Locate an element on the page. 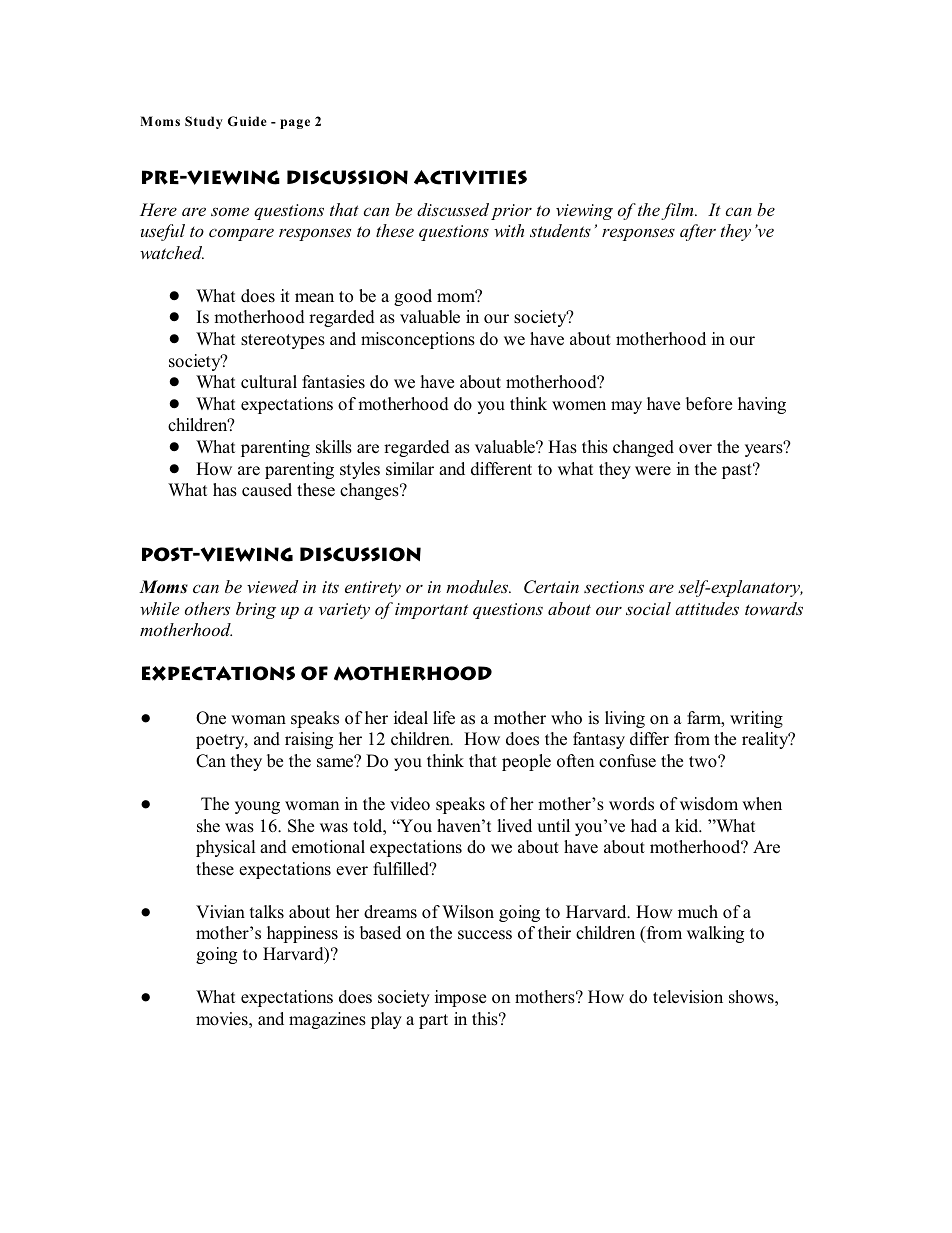 This document has width=952, height=1233. magazines is located at coordinates (327, 1020).
